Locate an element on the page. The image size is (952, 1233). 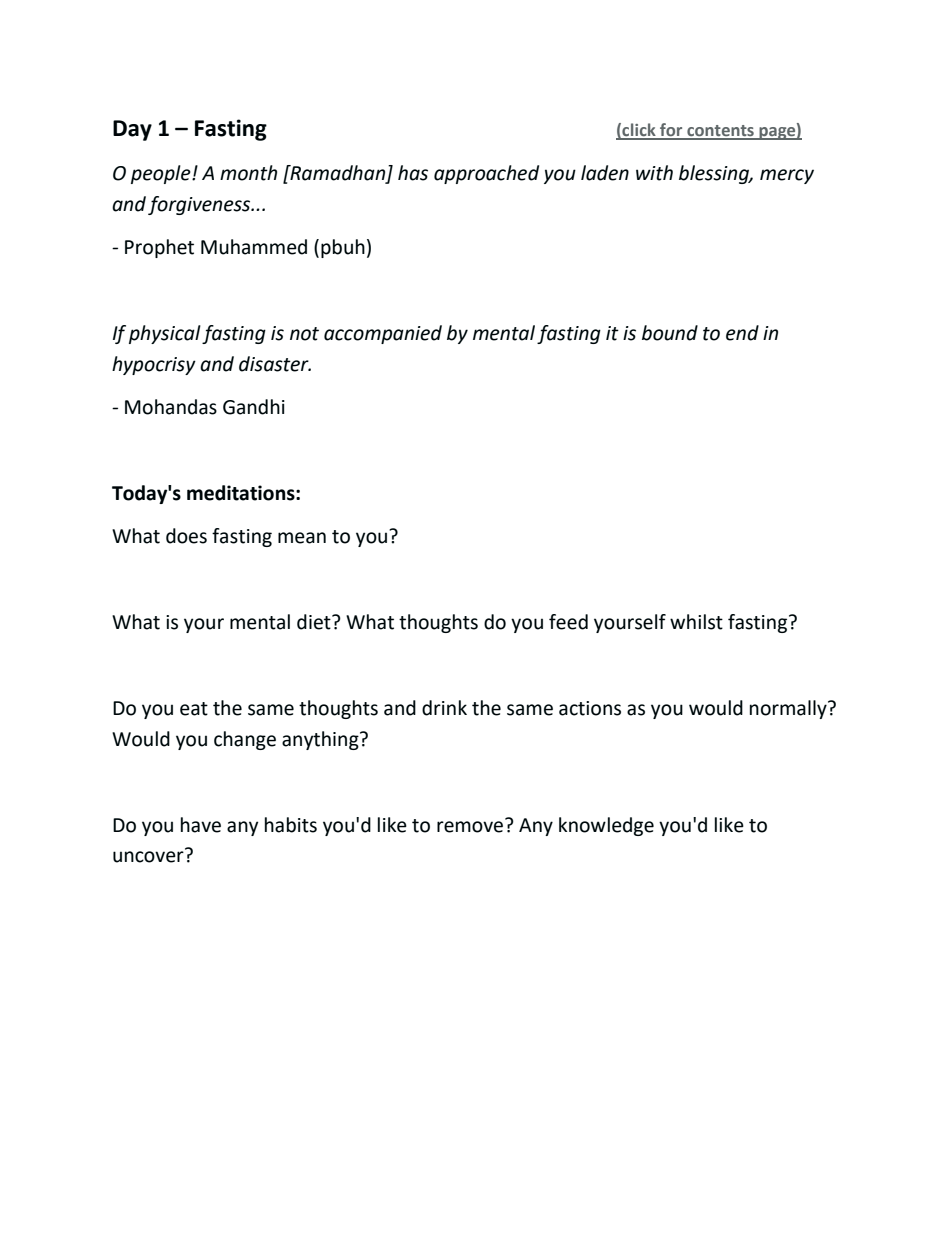
approached is located at coordinates (486, 174).
